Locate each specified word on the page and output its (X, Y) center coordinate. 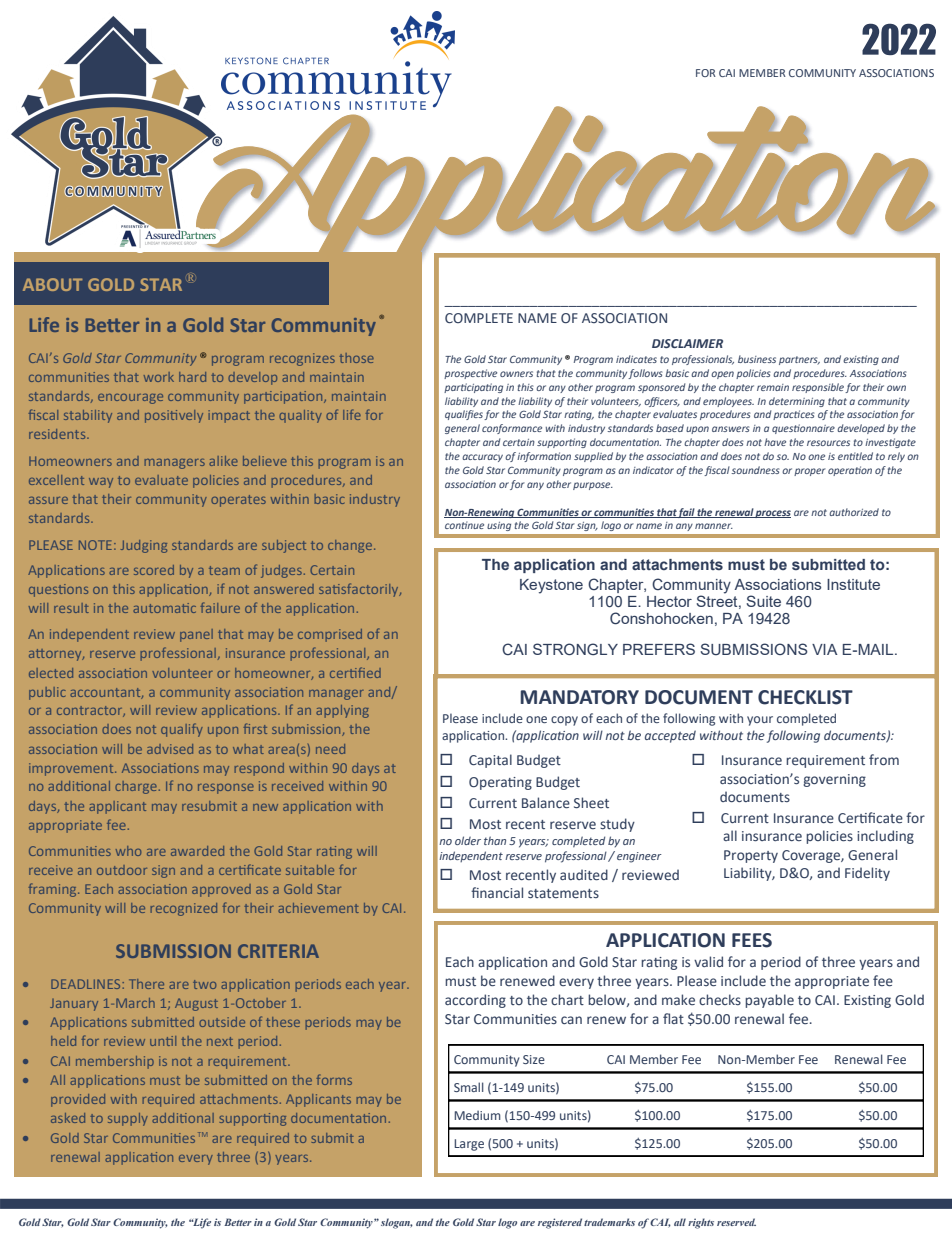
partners (799, 360)
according (475, 1001)
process (772, 514)
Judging (144, 546)
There (146, 984)
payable (769, 1001)
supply (128, 1119)
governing (834, 780)
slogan (397, 1223)
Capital (490, 761)
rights (701, 1223)
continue (464, 525)
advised (170, 749)
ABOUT (52, 284)
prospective (470, 374)
